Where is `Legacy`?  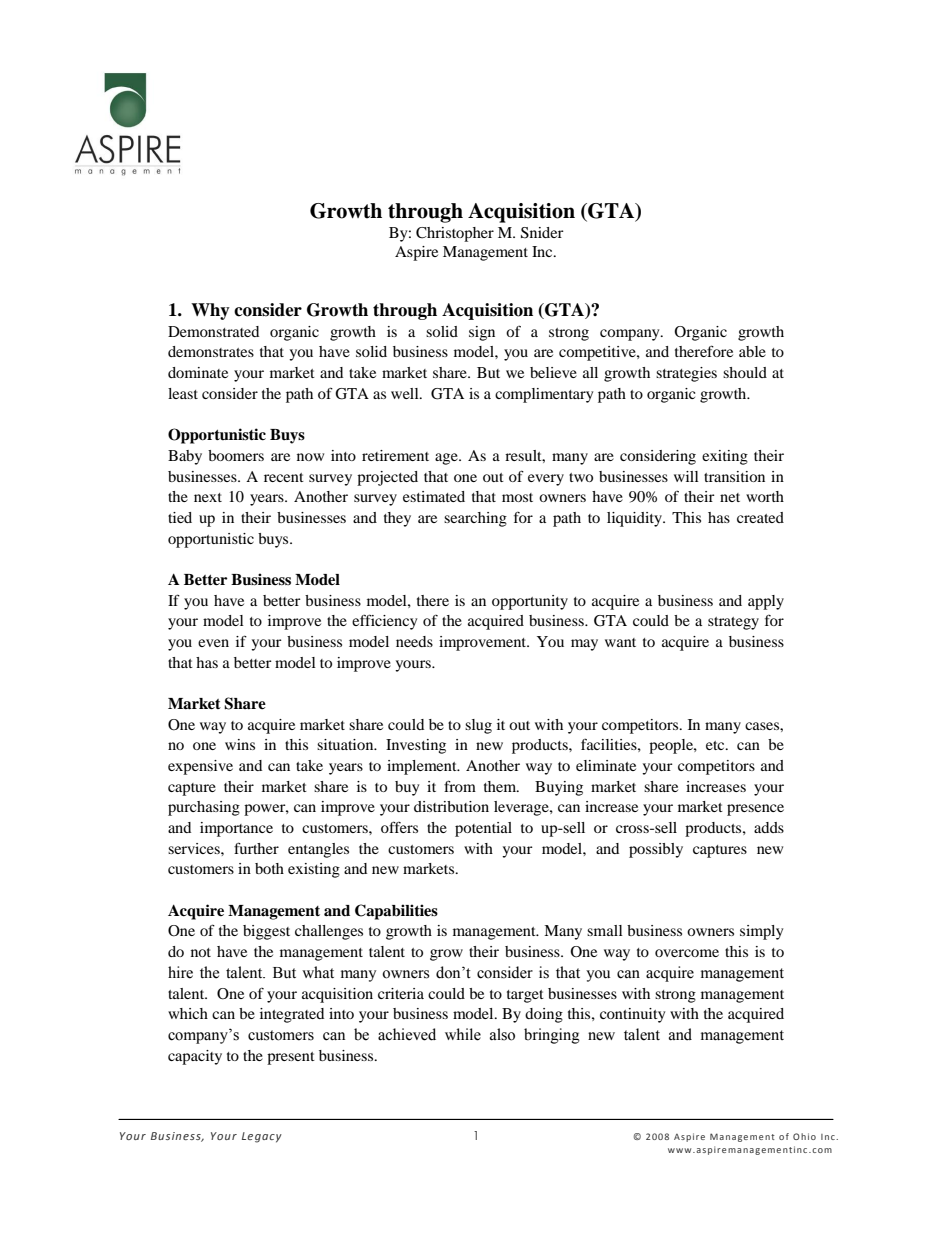
Legacy is located at coordinates (262, 1137).
